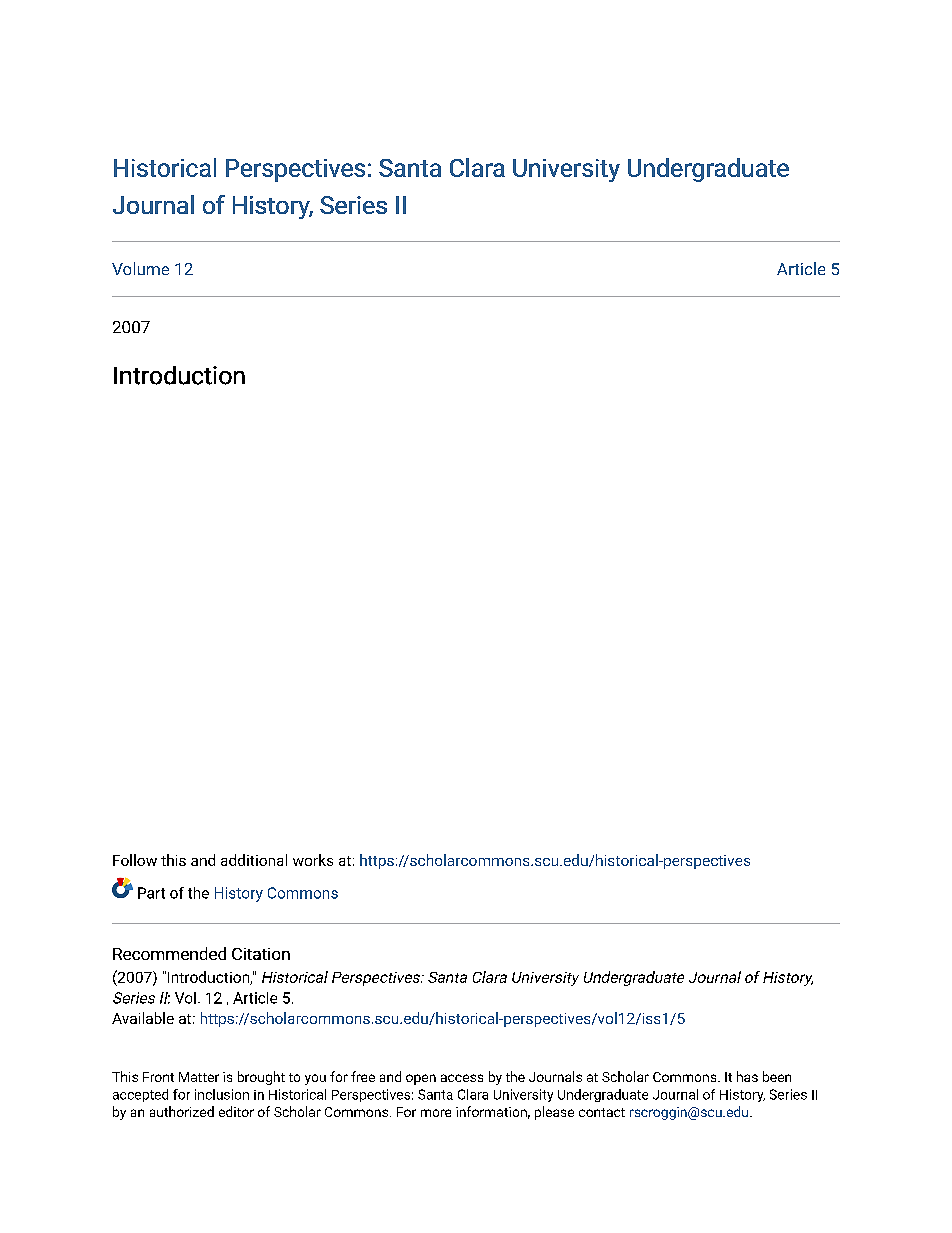  I want to click on works, so click(313, 860).
